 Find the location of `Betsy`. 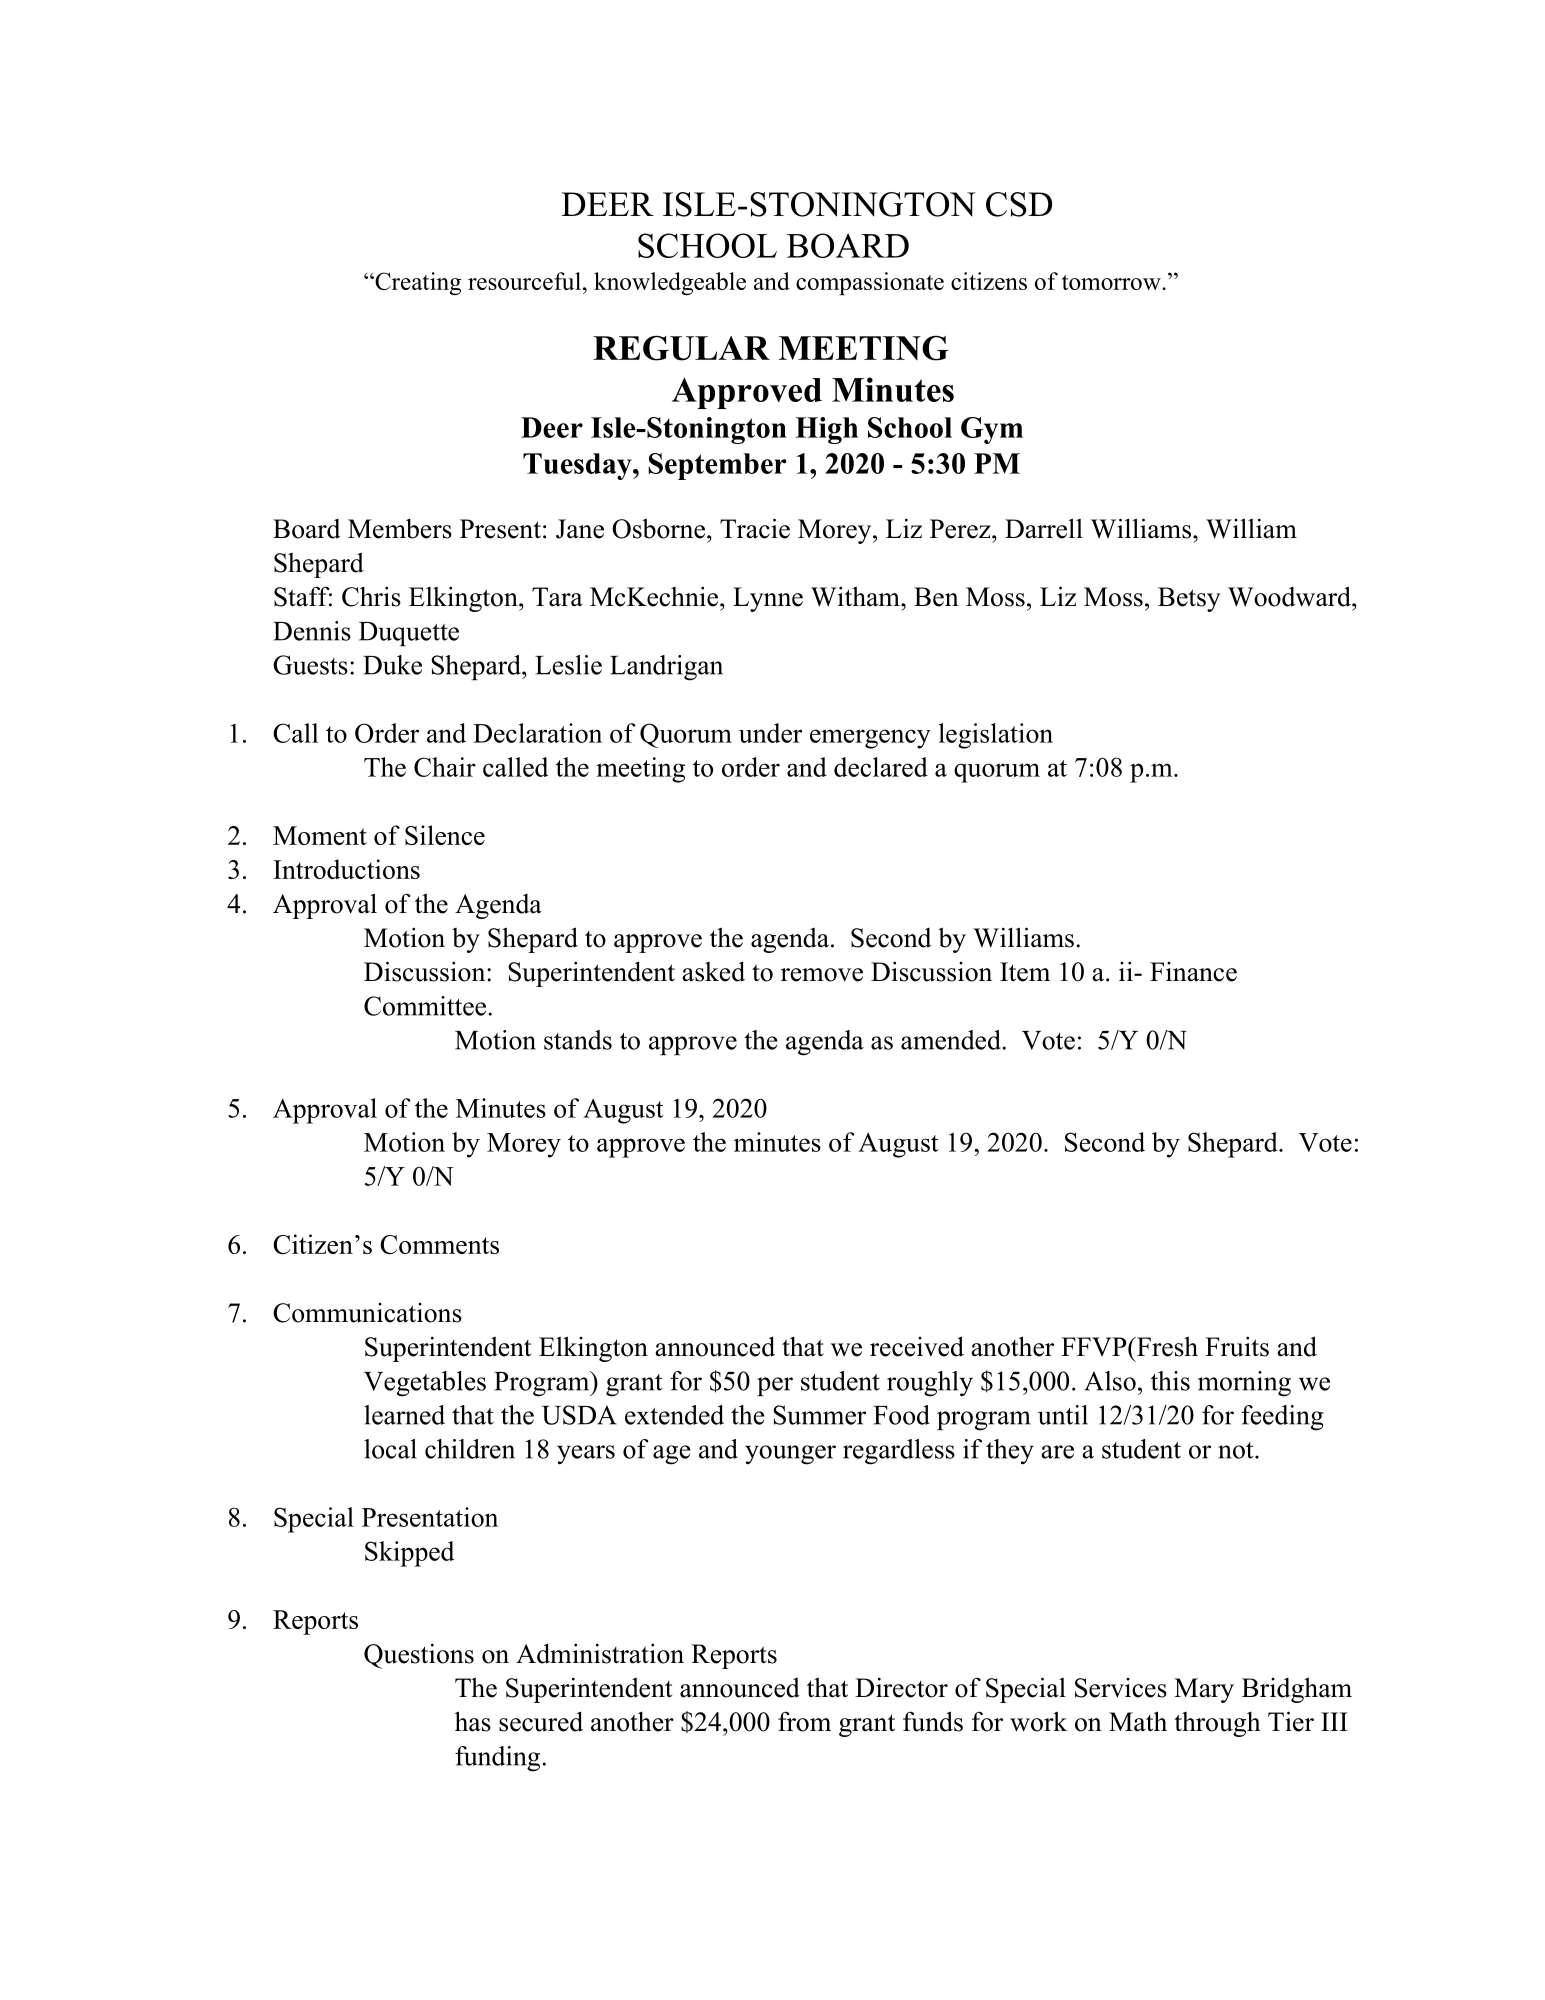

Betsy is located at coordinates (1189, 599).
